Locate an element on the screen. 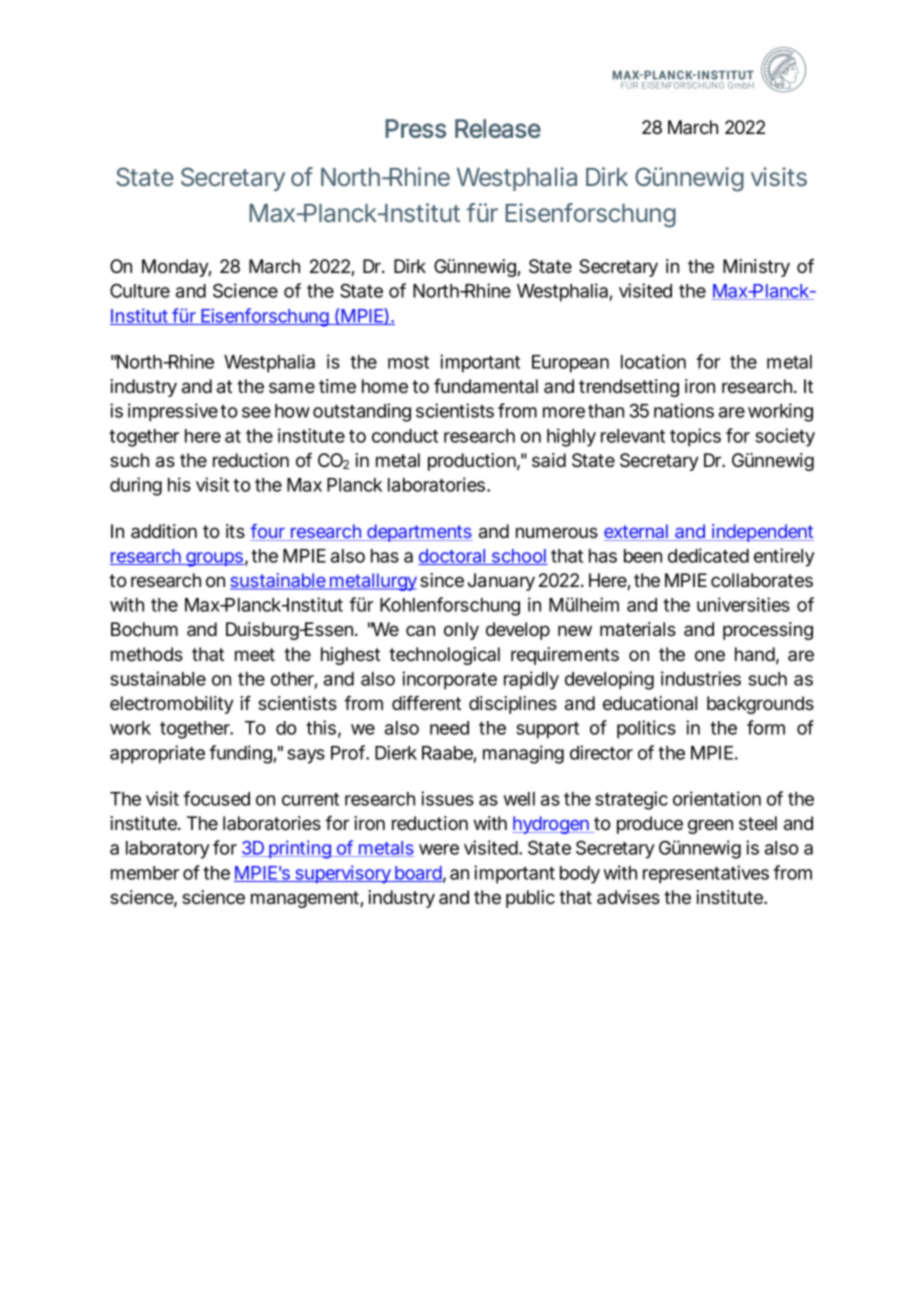 The width and height of the screenshot is (924, 1308). Culture is located at coordinates (140, 290).
